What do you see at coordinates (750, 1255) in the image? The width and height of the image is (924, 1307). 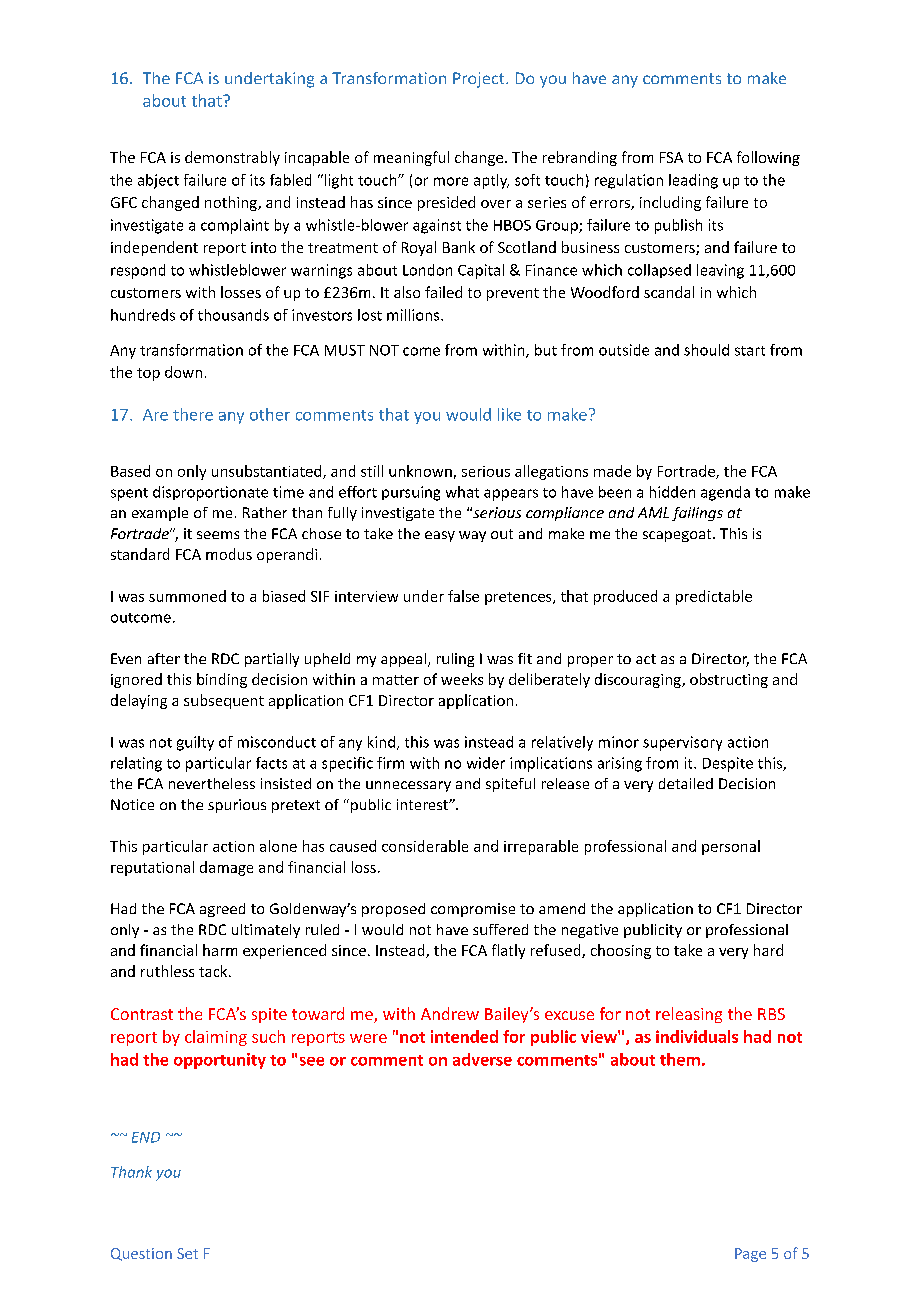 I see `Page` at bounding box center [750, 1255].
